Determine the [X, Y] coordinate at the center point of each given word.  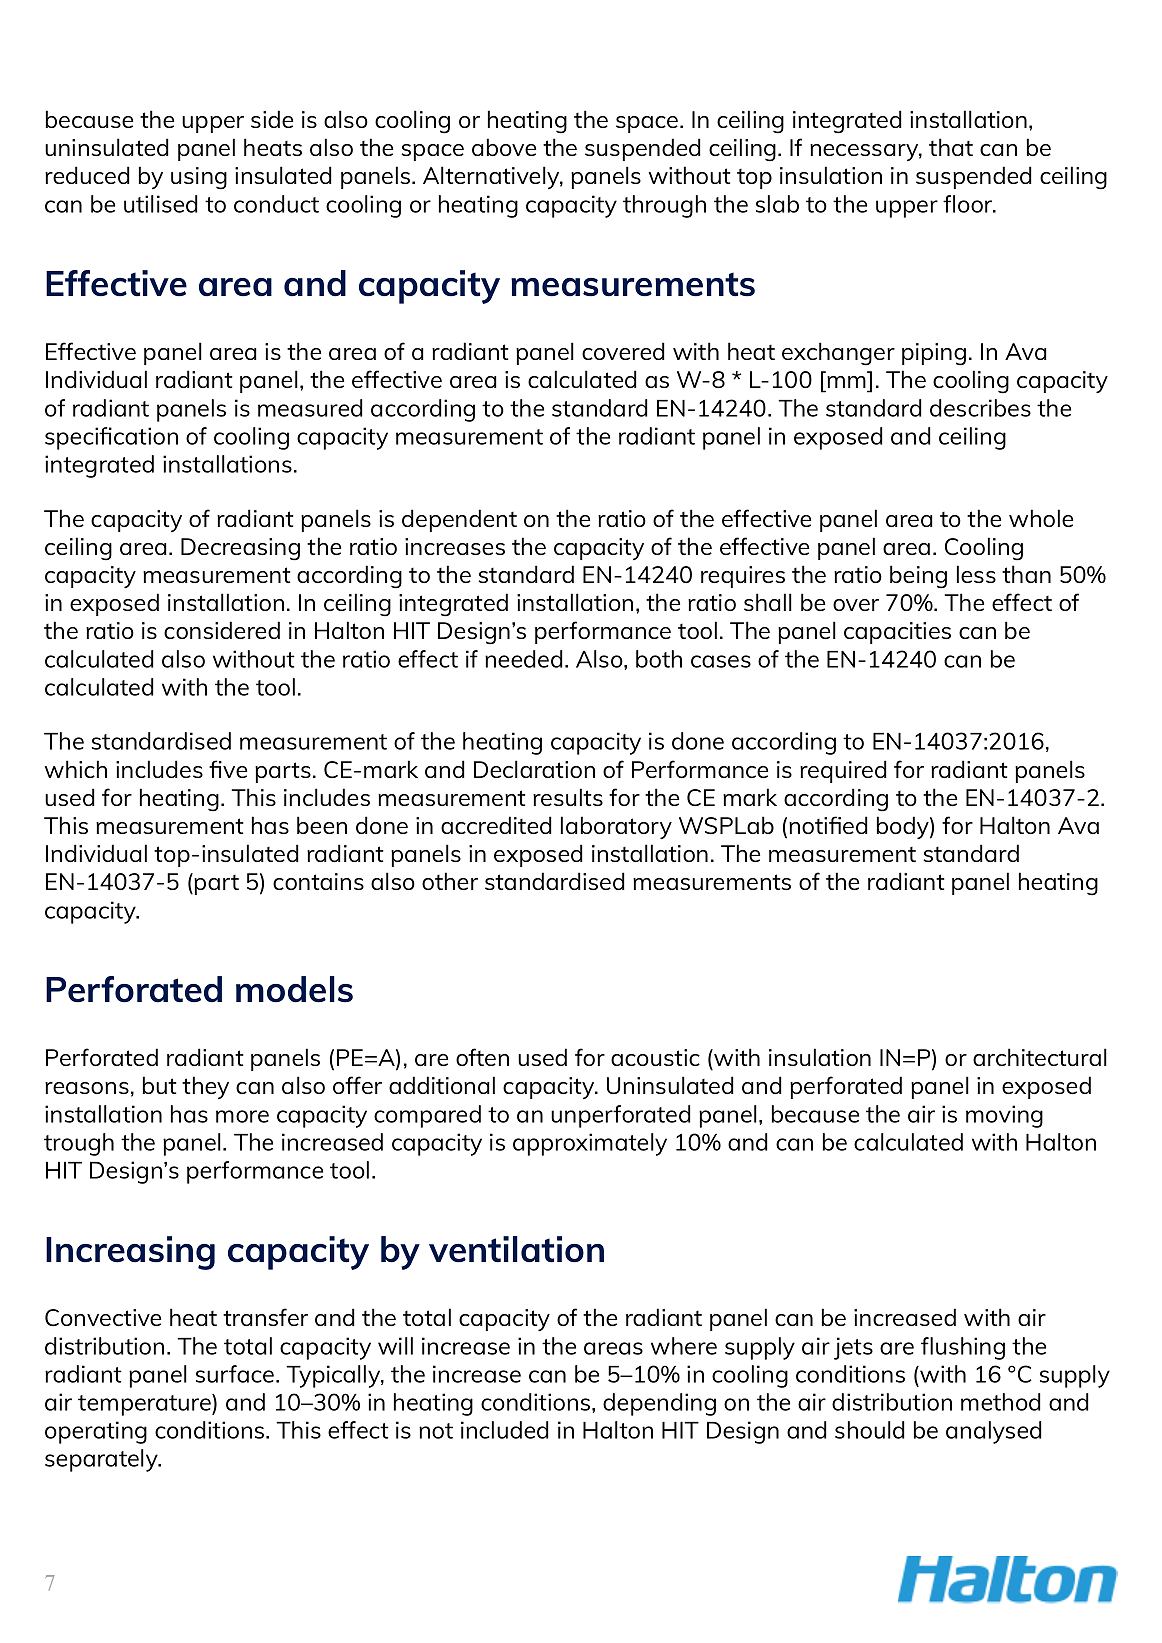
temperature [145, 1405]
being [918, 577]
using [199, 178]
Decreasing [240, 549]
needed [524, 659]
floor [969, 204]
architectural [1040, 1057]
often [482, 1057]
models [294, 989]
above [504, 147]
